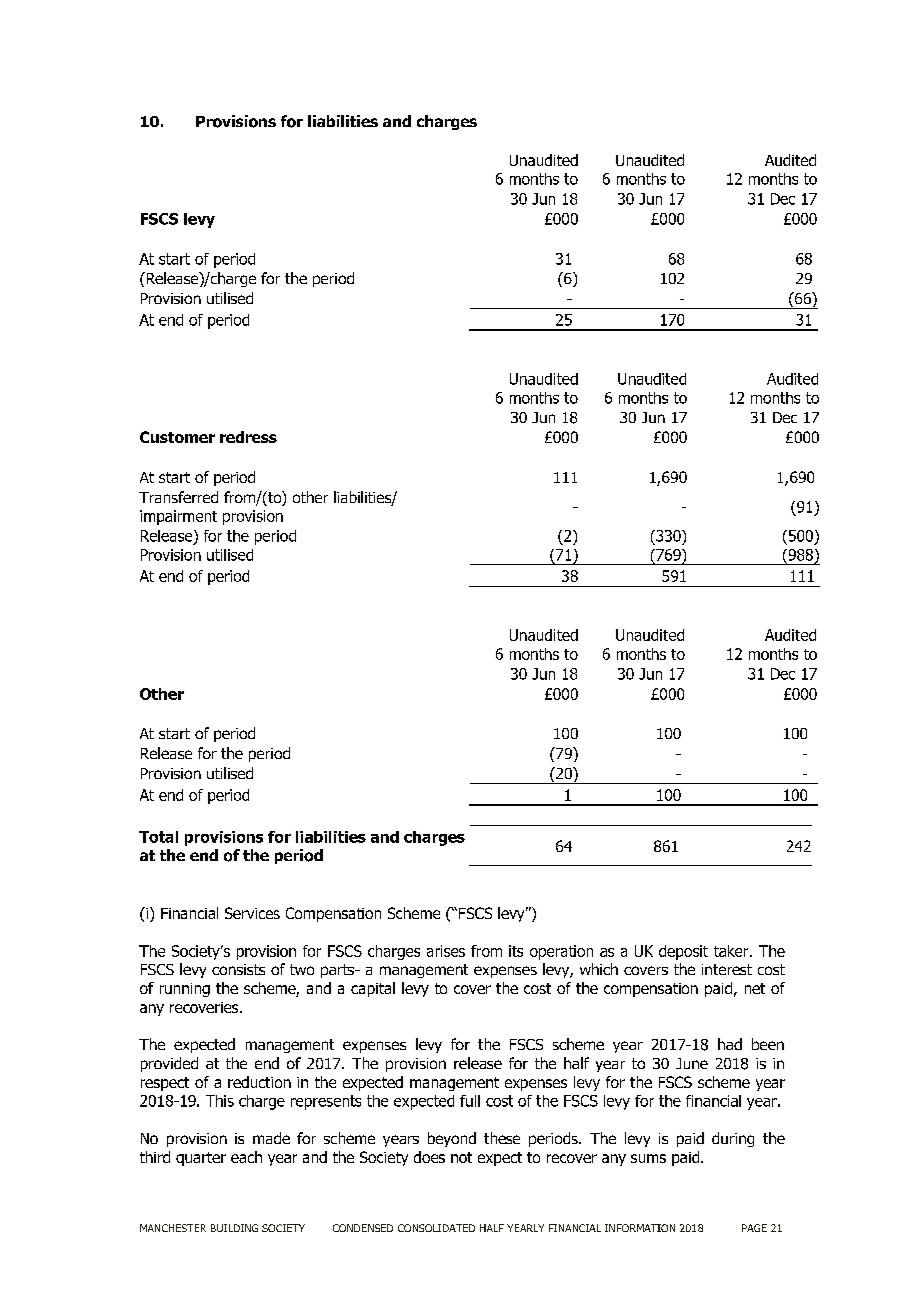 This screenshot has width=924, height=1308. What do you see at coordinates (178, 497) in the screenshot?
I see `Transferred` at bounding box center [178, 497].
